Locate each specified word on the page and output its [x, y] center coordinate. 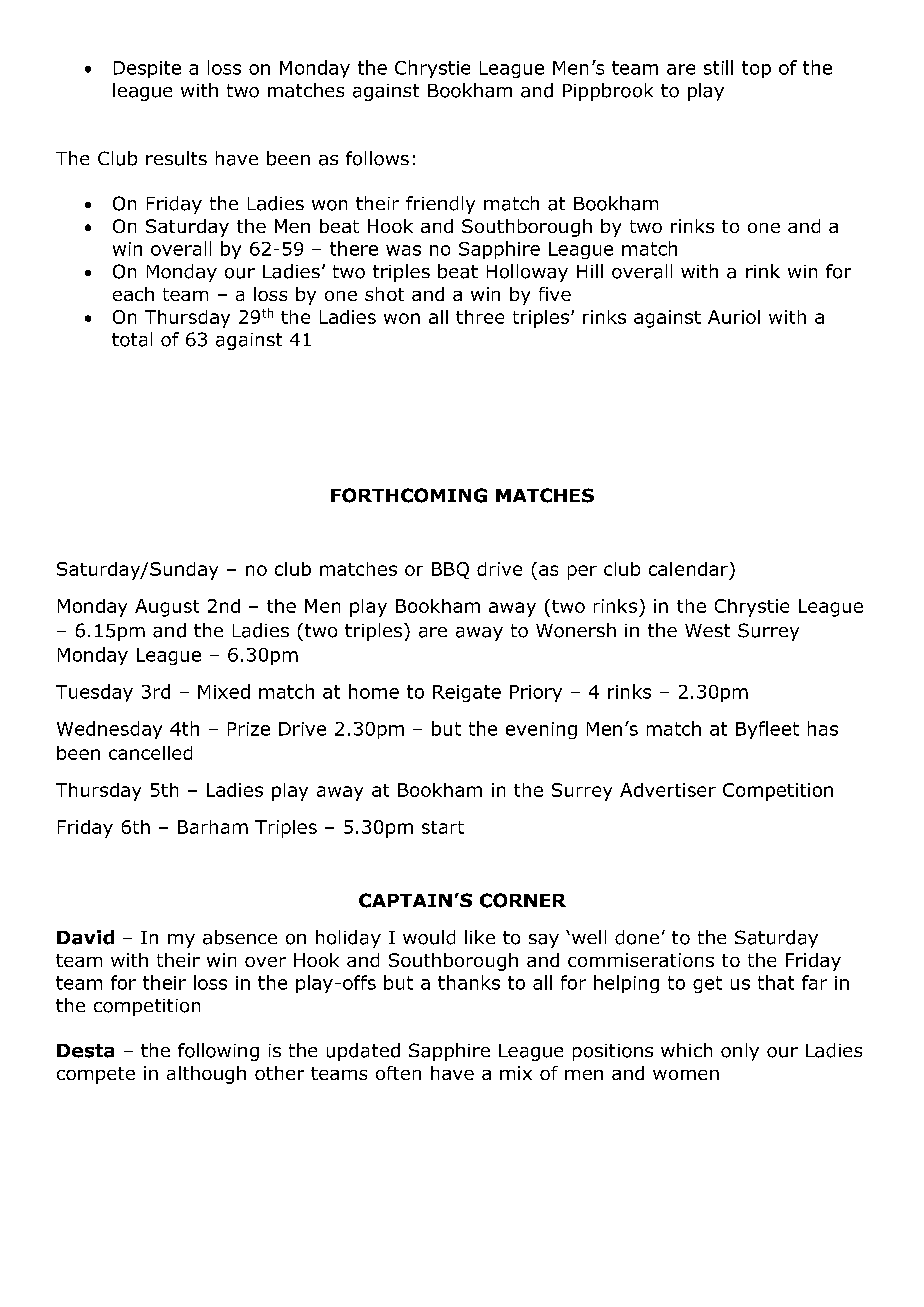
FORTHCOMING [409, 495]
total [132, 339]
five [555, 294]
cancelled [150, 753]
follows [377, 158]
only [740, 1052]
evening [541, 730]
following [218, 1052]
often [398, 1073]
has [823, 728]
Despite [147, 69]
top [756, 69]
